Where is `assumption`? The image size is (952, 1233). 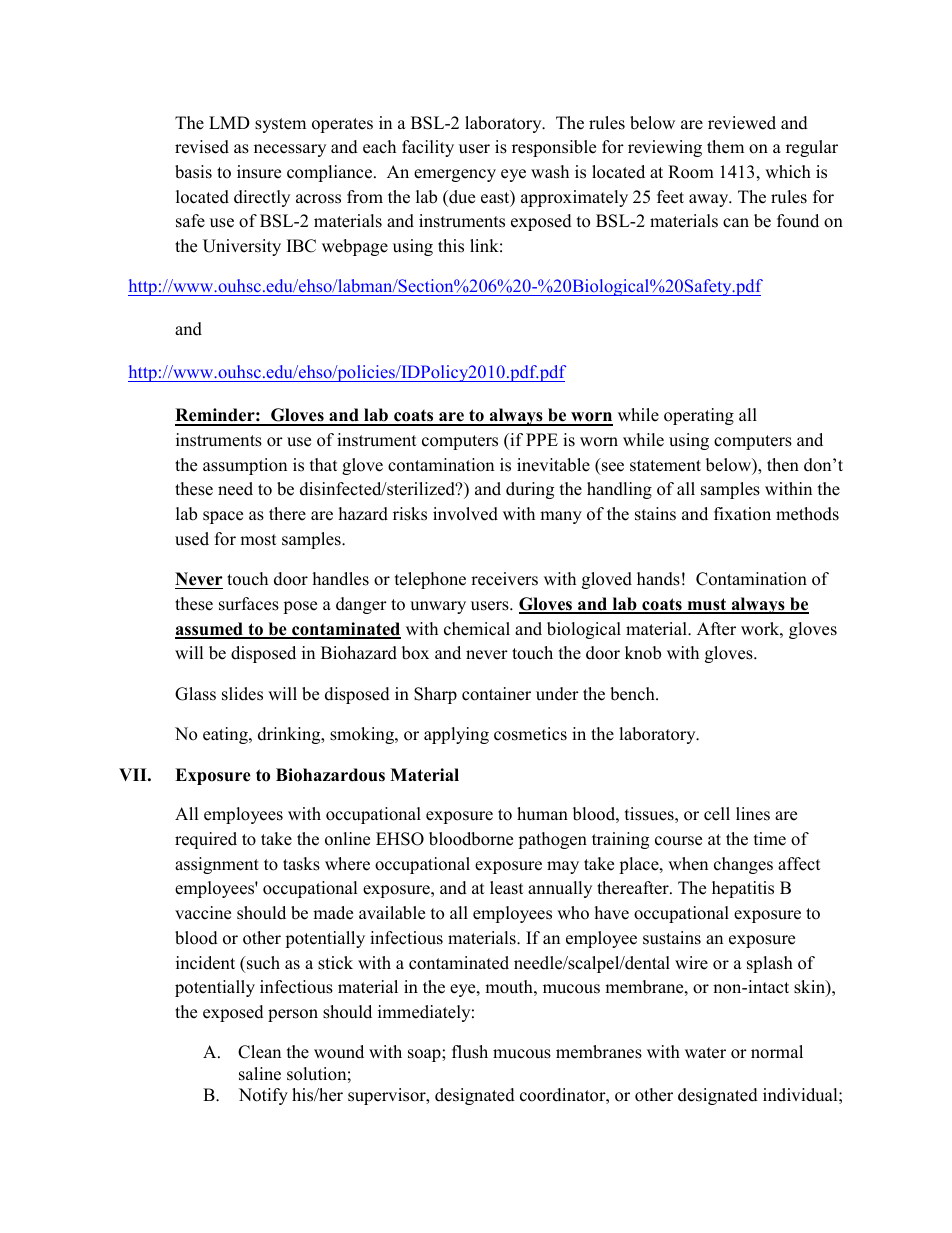 assumption is located at coordinates (245, 466).
